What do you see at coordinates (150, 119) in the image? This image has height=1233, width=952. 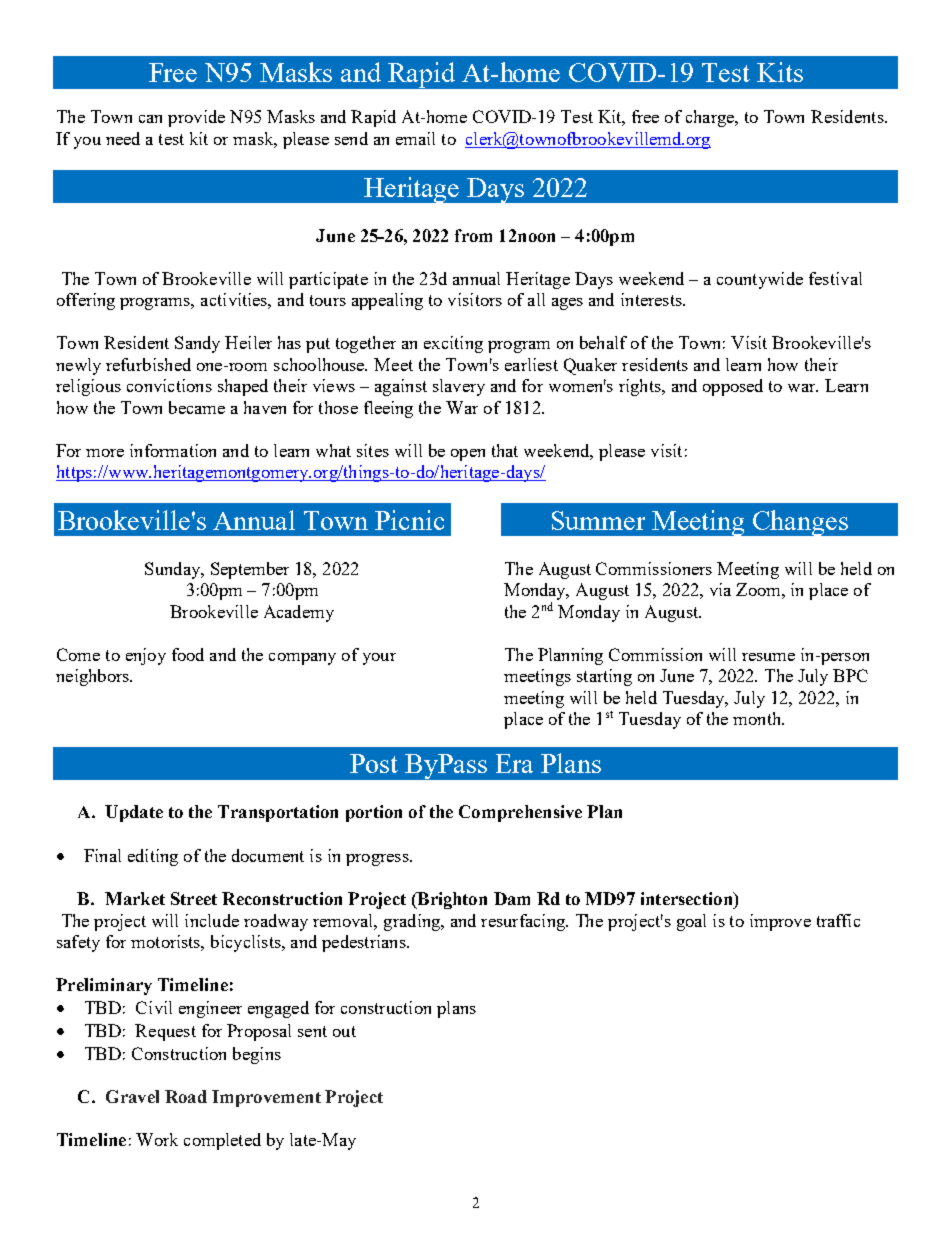 I see `can` at bounding box center [150, 119].
